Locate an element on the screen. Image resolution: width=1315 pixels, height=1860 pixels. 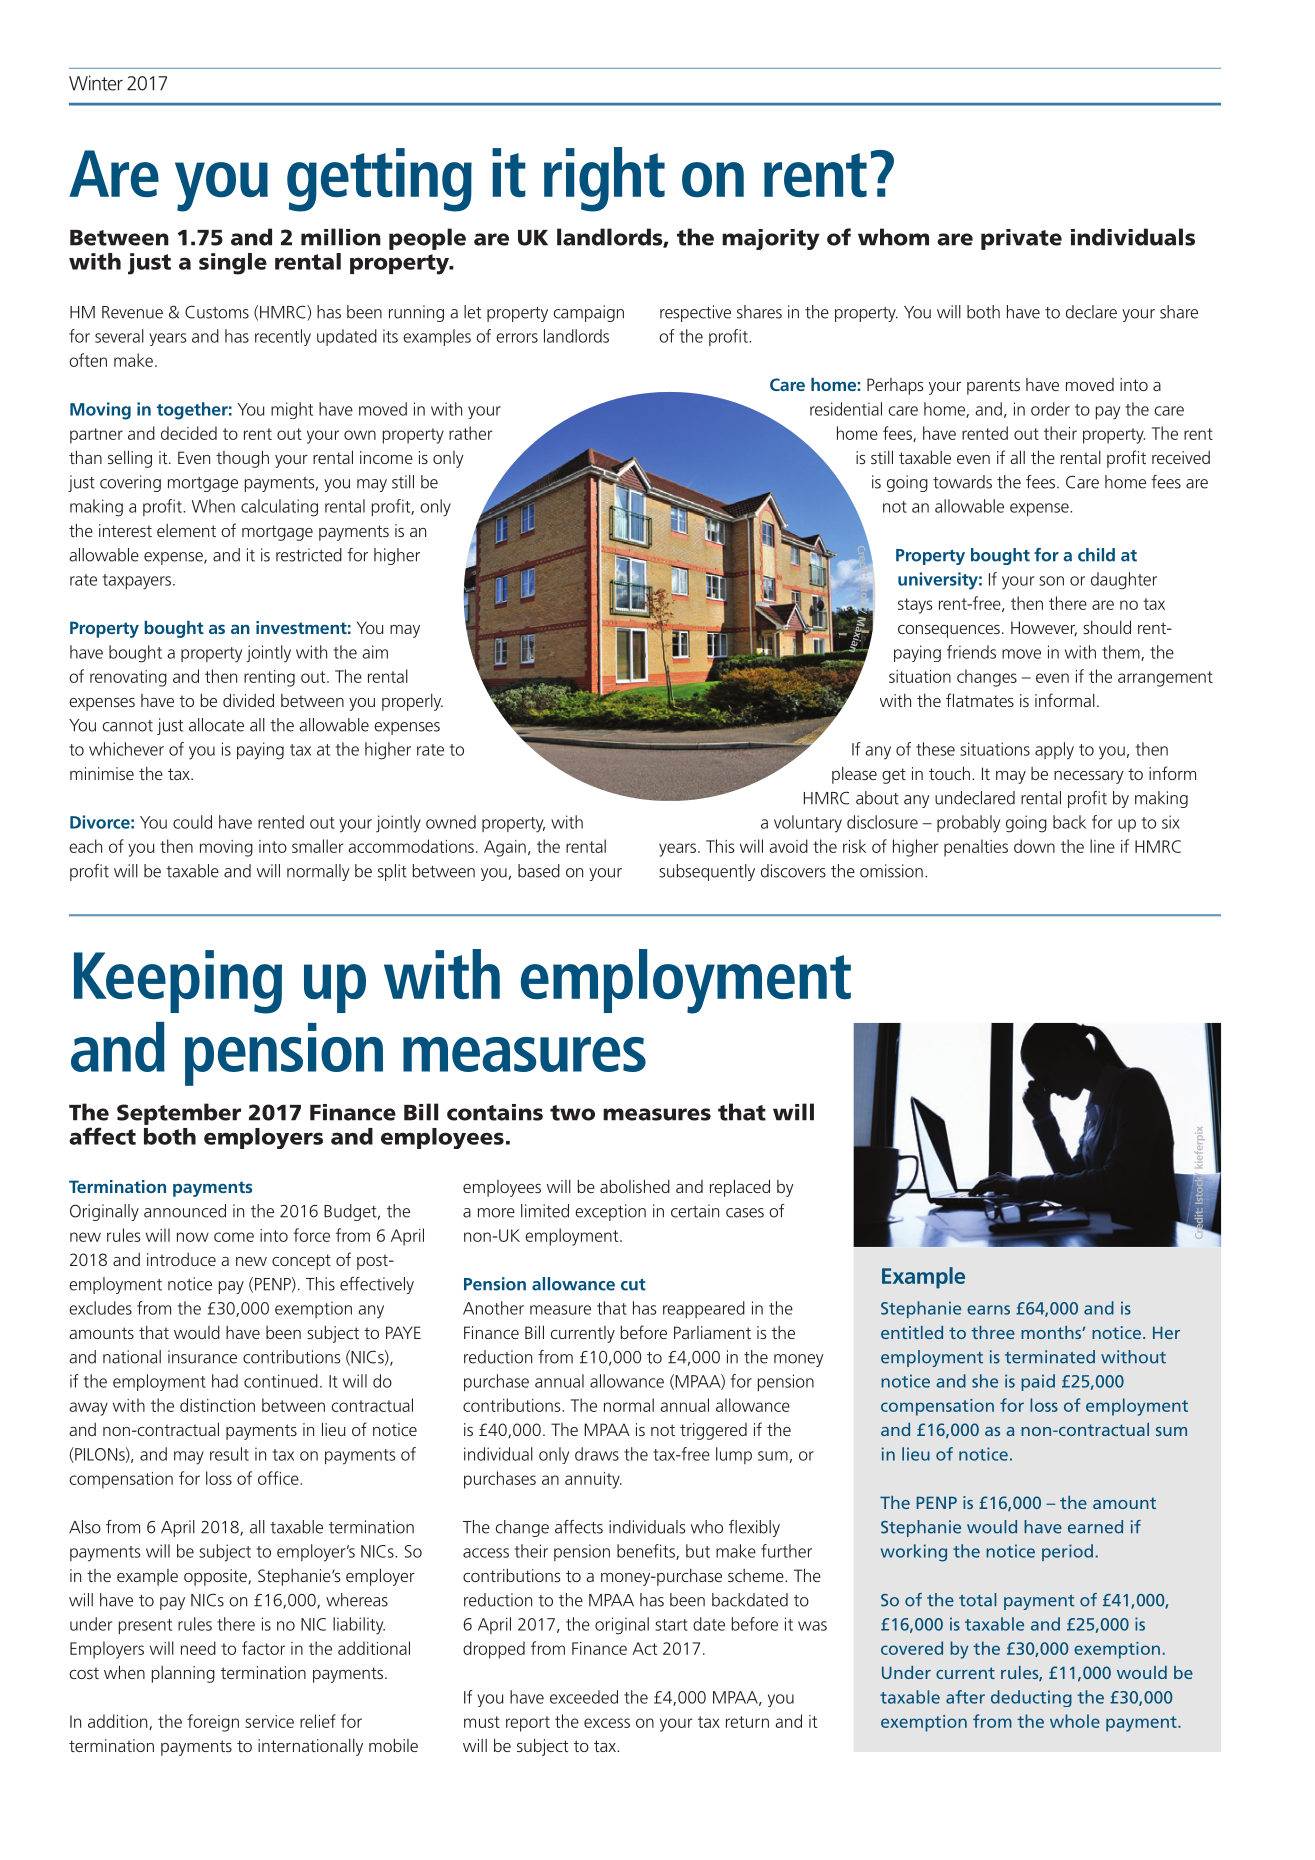
foreign is located at coordinates (213, 1723).
